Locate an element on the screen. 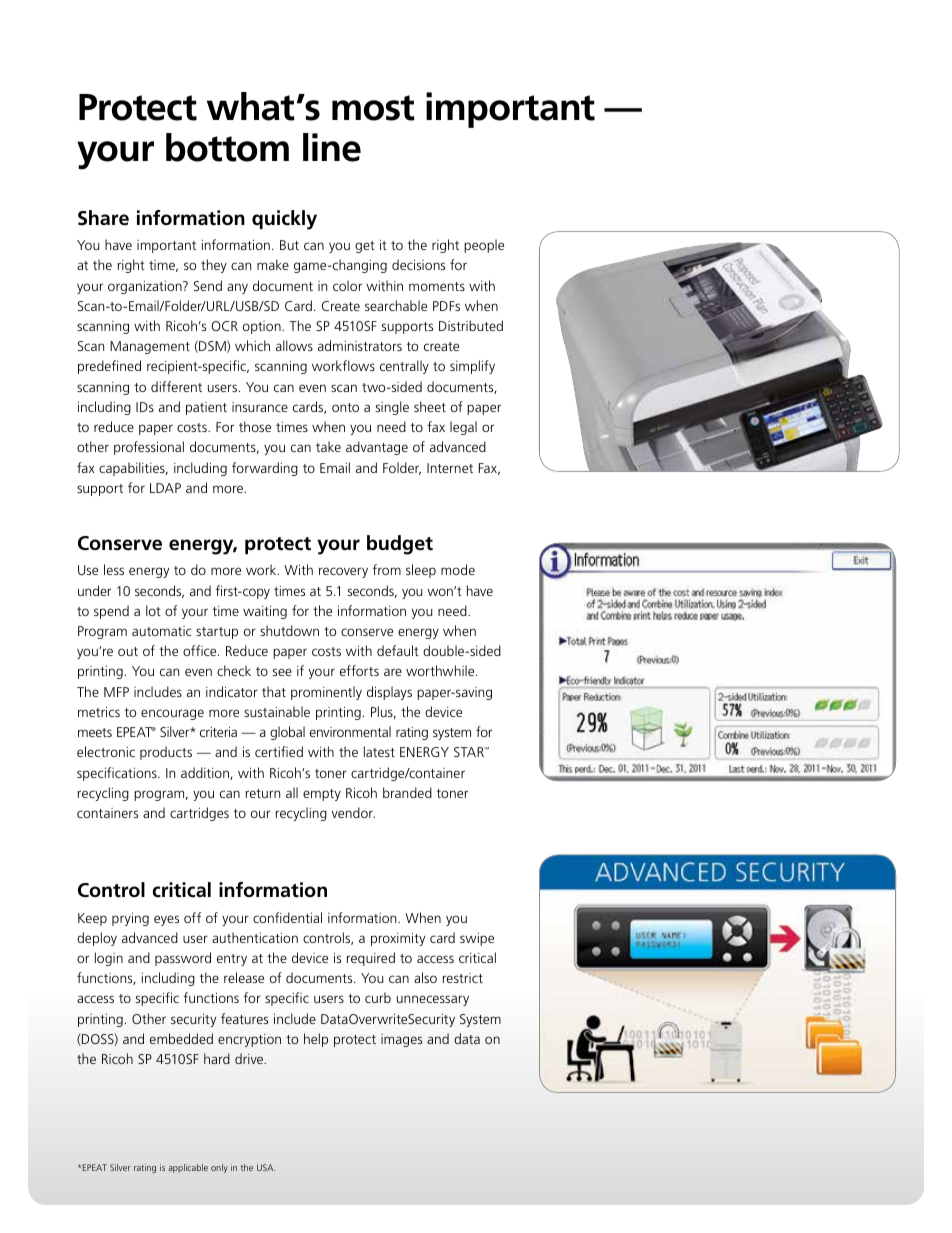  line is located at coordinates (332, 147).
